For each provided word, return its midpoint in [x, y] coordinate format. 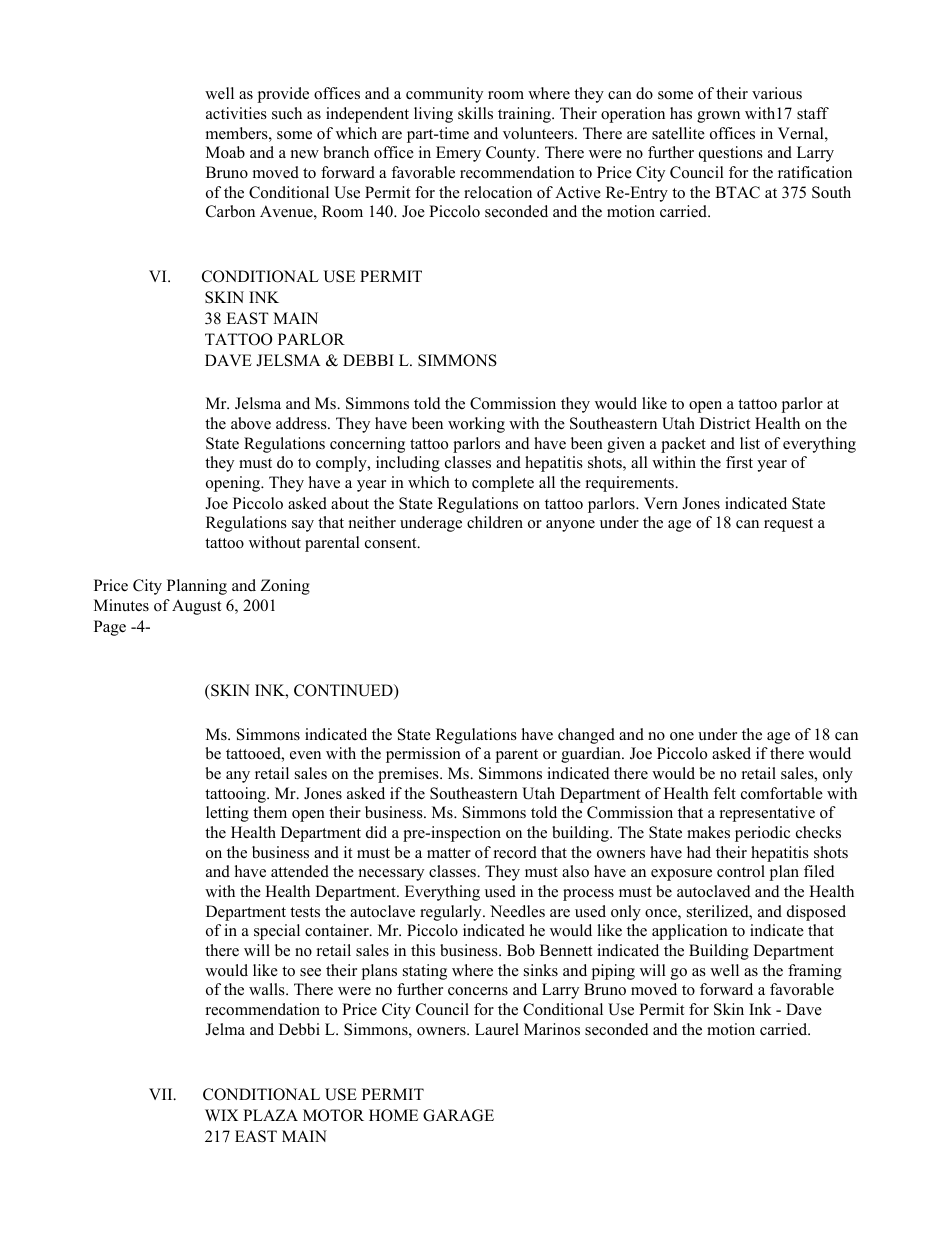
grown [718, 117]
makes [708, 832]
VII [162, 1094]
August [196, 607]
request [788, 525]
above [251, 423]
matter [449, 853]
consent [392, 543]
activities [236, 113]
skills [475, 113]
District [725, 423]
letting [227, 814]
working [476, 425]
